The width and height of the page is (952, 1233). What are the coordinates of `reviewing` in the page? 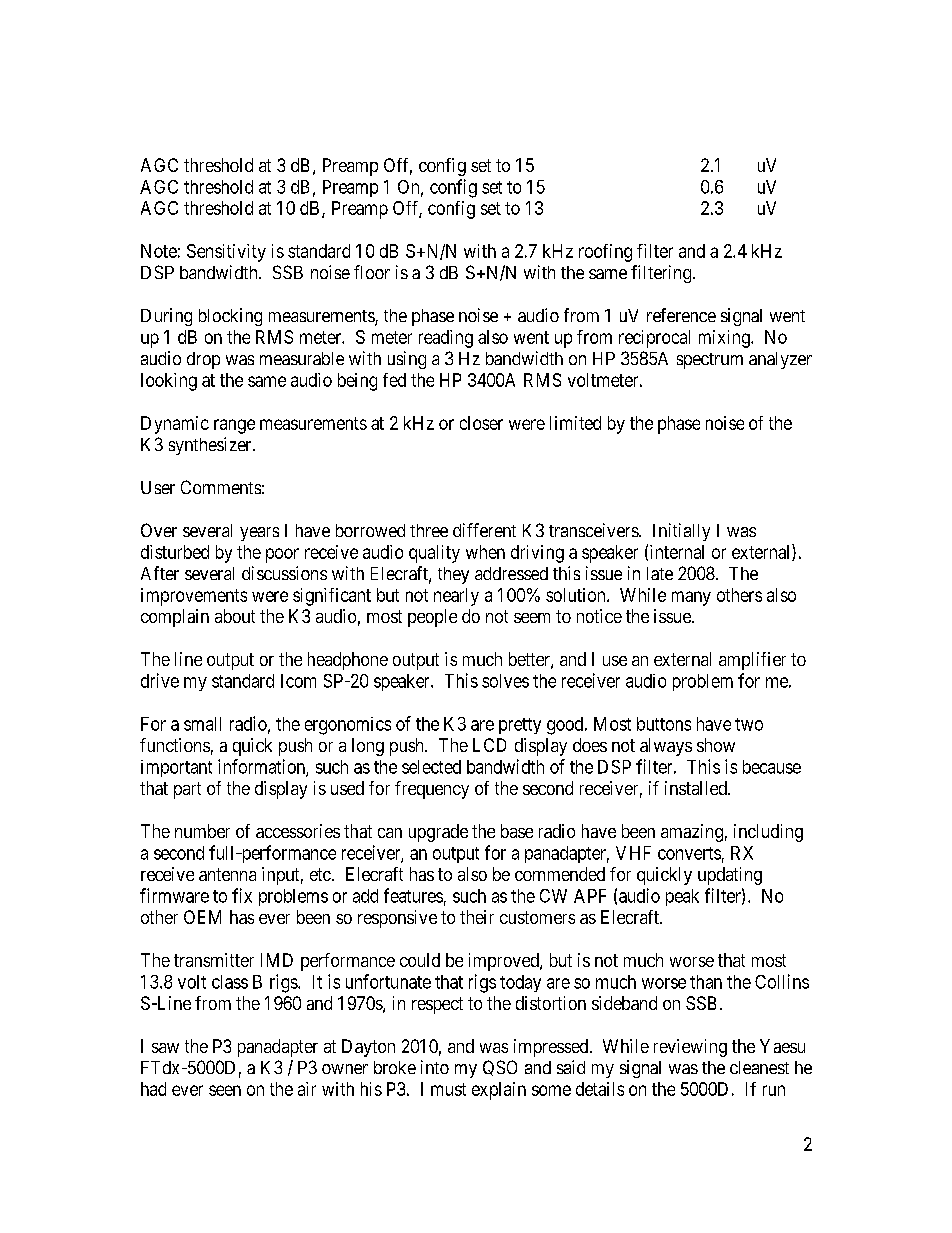 It's located at (690, 1048).
